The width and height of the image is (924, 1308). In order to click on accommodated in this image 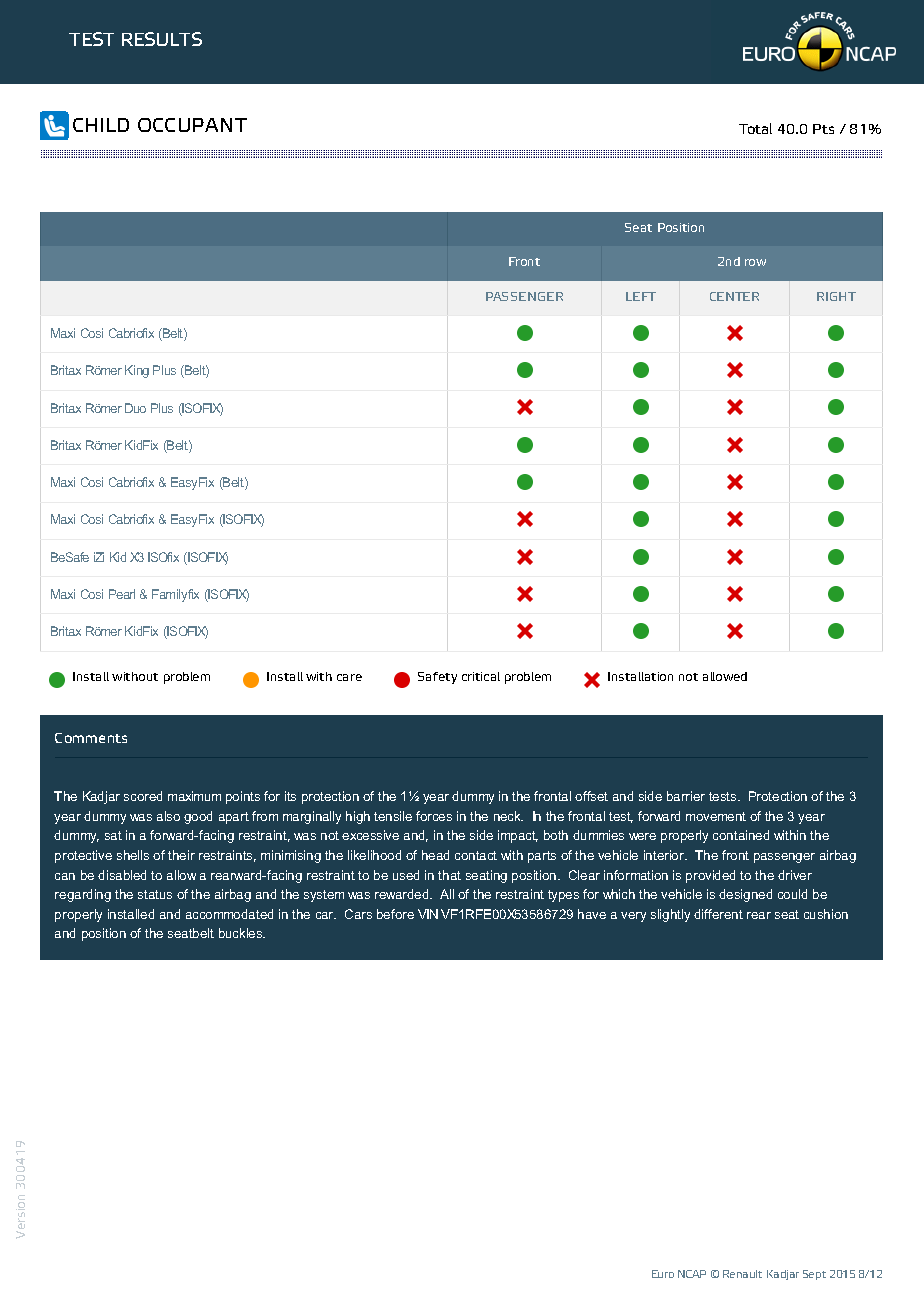, I will do `click(229, 914)`.
